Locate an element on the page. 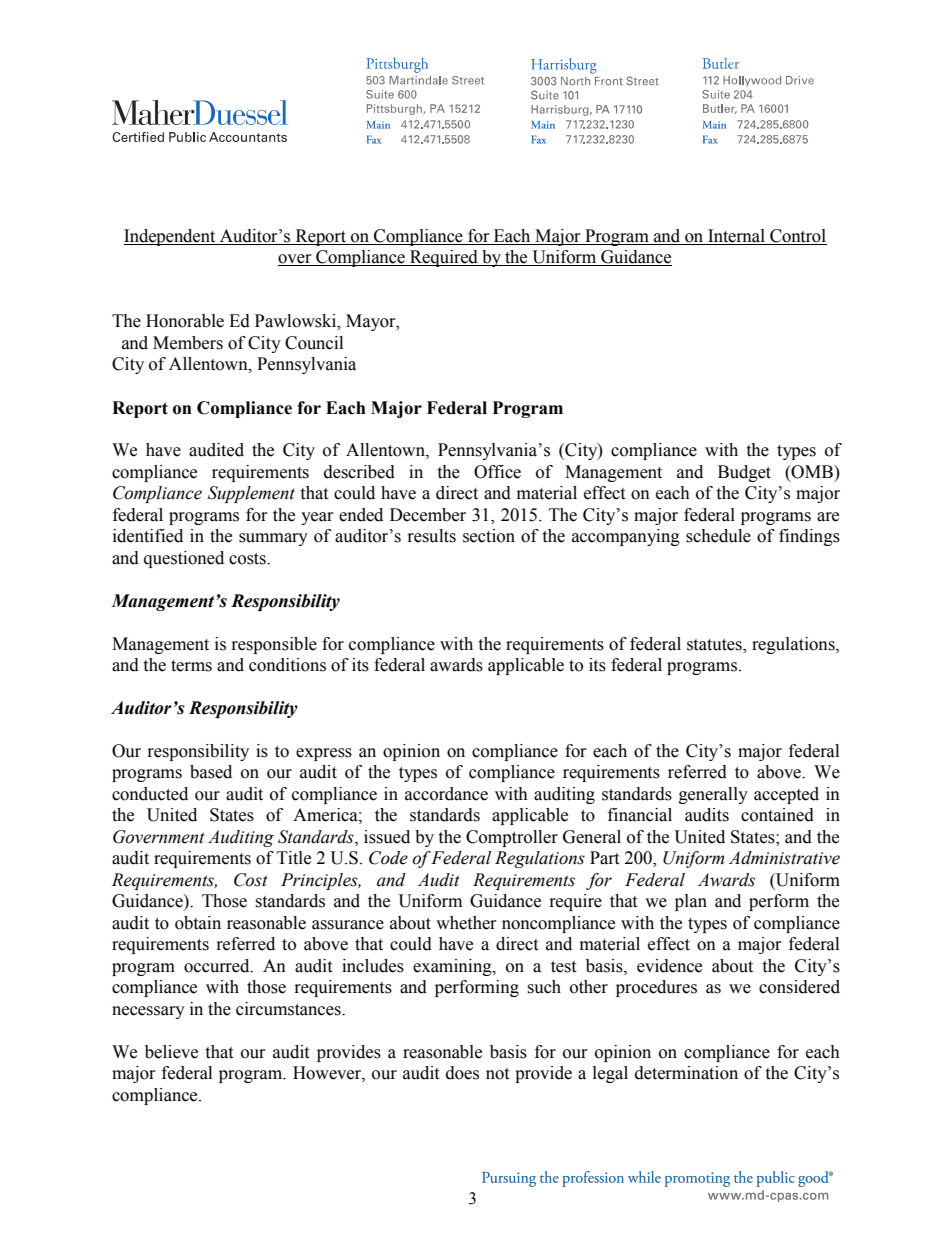  Title is located at coordinates (294, 858).
